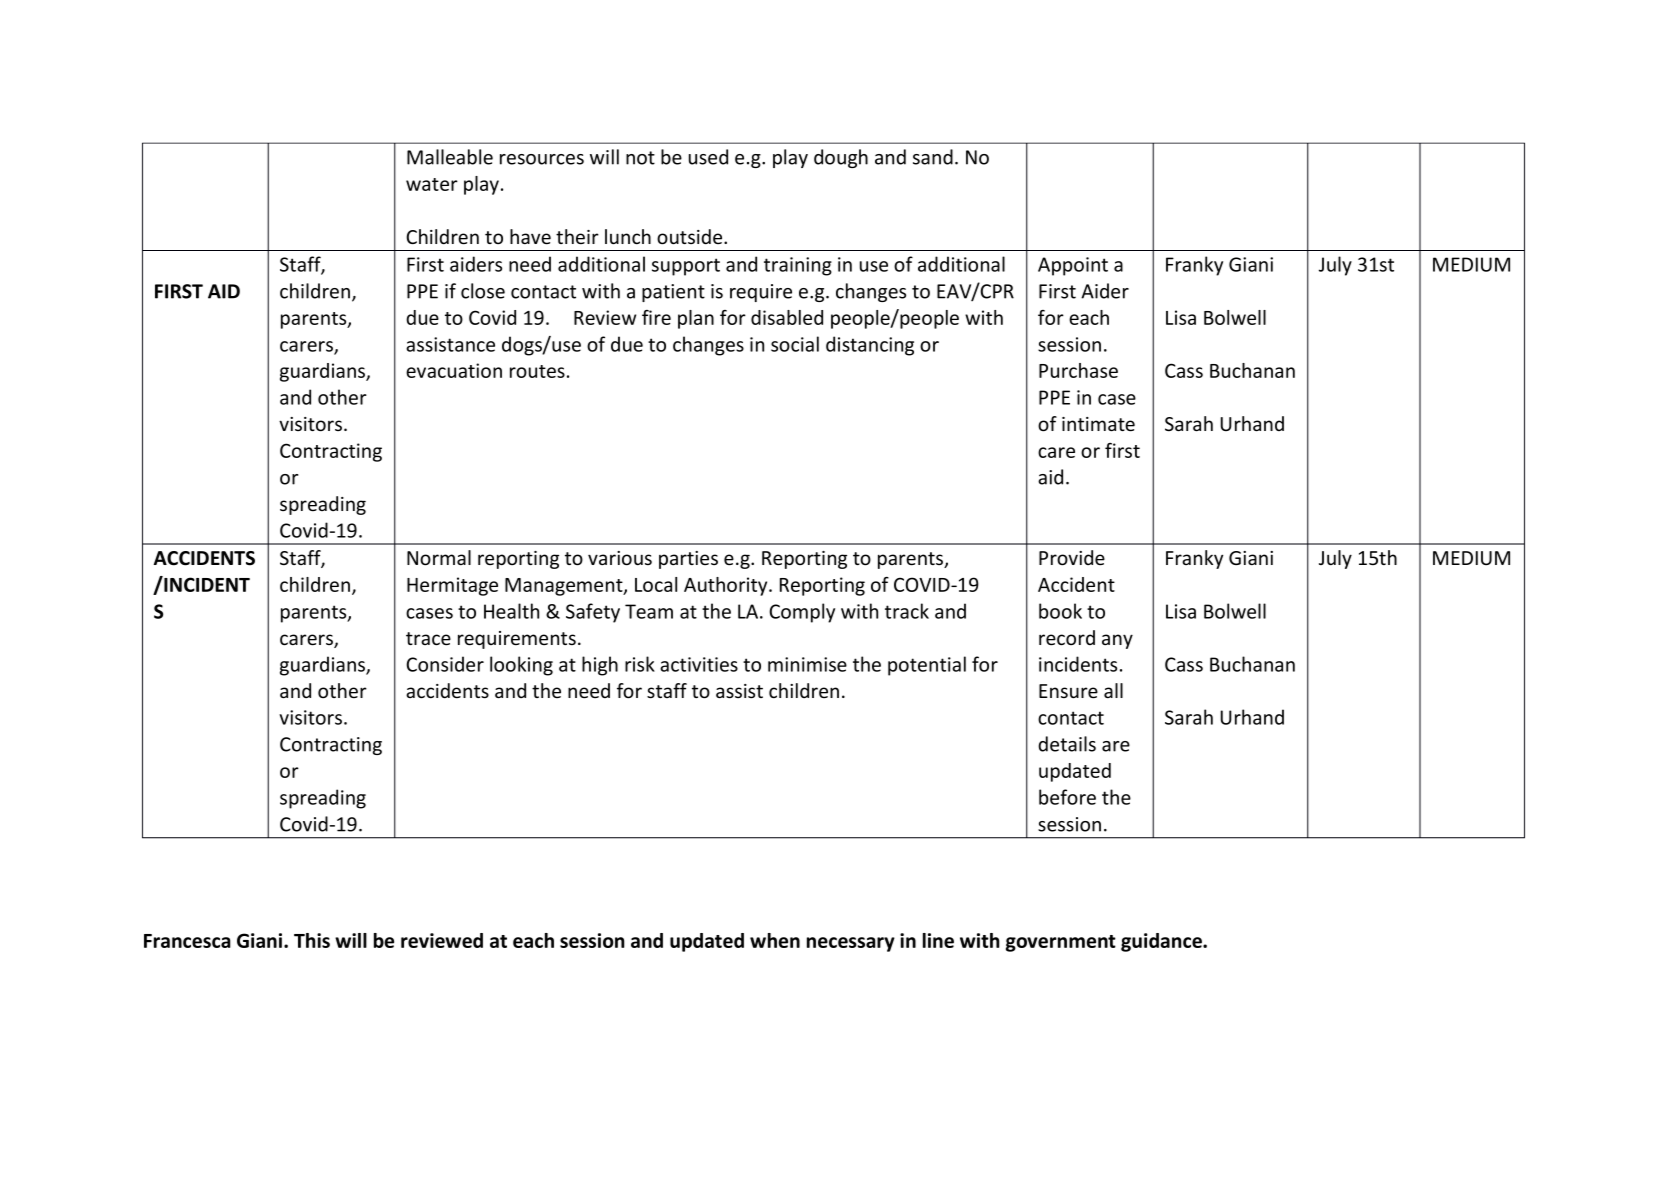  I want to click on evacuation, so click(454, 370).
